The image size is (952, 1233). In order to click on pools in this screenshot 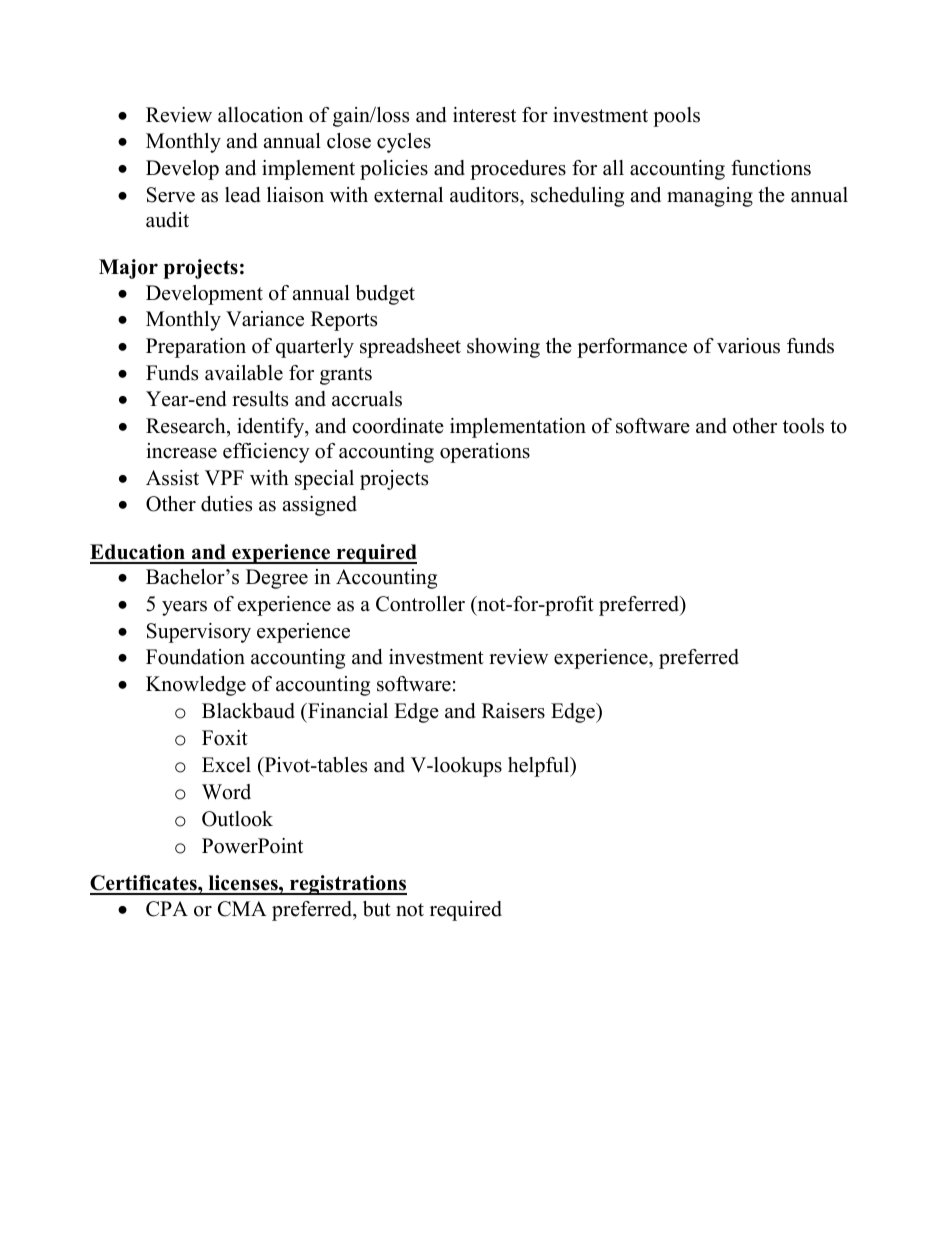, I will do `click(676, 117)`.
